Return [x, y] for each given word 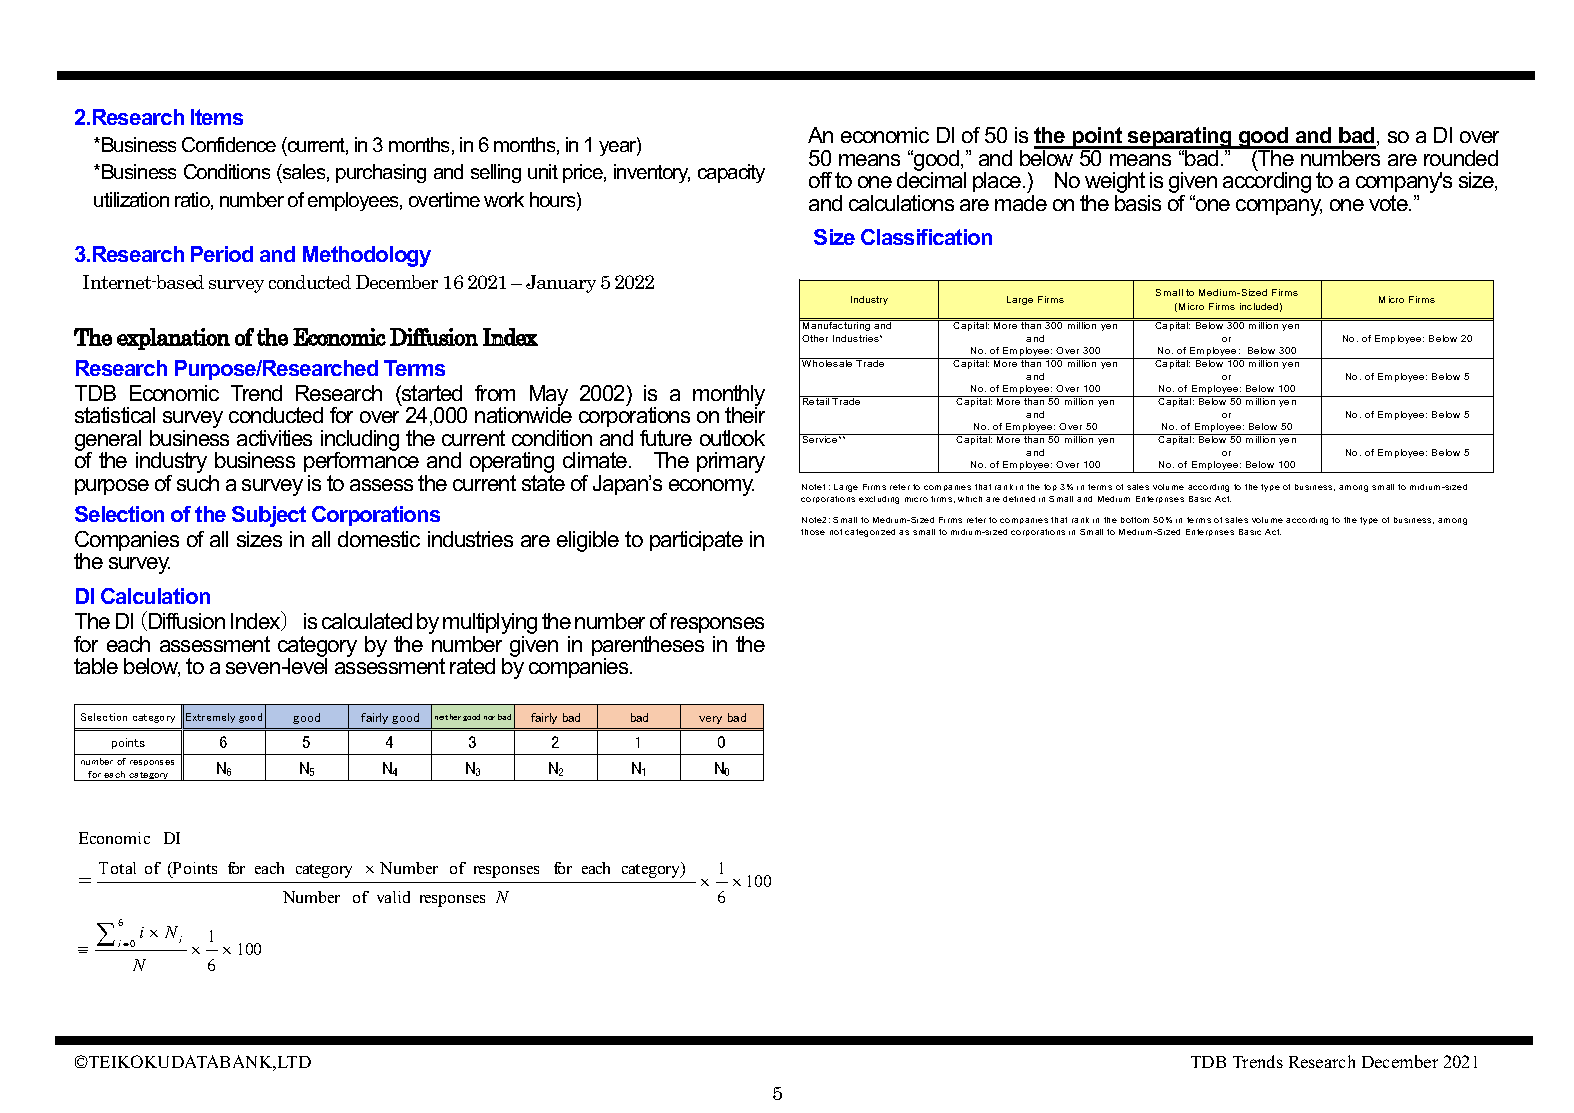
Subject [269, 516]
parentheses [648, 647]
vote [1389, 203]
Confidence [229, 144]
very [710, 720]
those [813, 532]
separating [1180, 139]
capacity [731, 173]
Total [117, 868]
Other [815, 338]
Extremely [210, 718]
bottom [1135, 520]
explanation [173, 339]
